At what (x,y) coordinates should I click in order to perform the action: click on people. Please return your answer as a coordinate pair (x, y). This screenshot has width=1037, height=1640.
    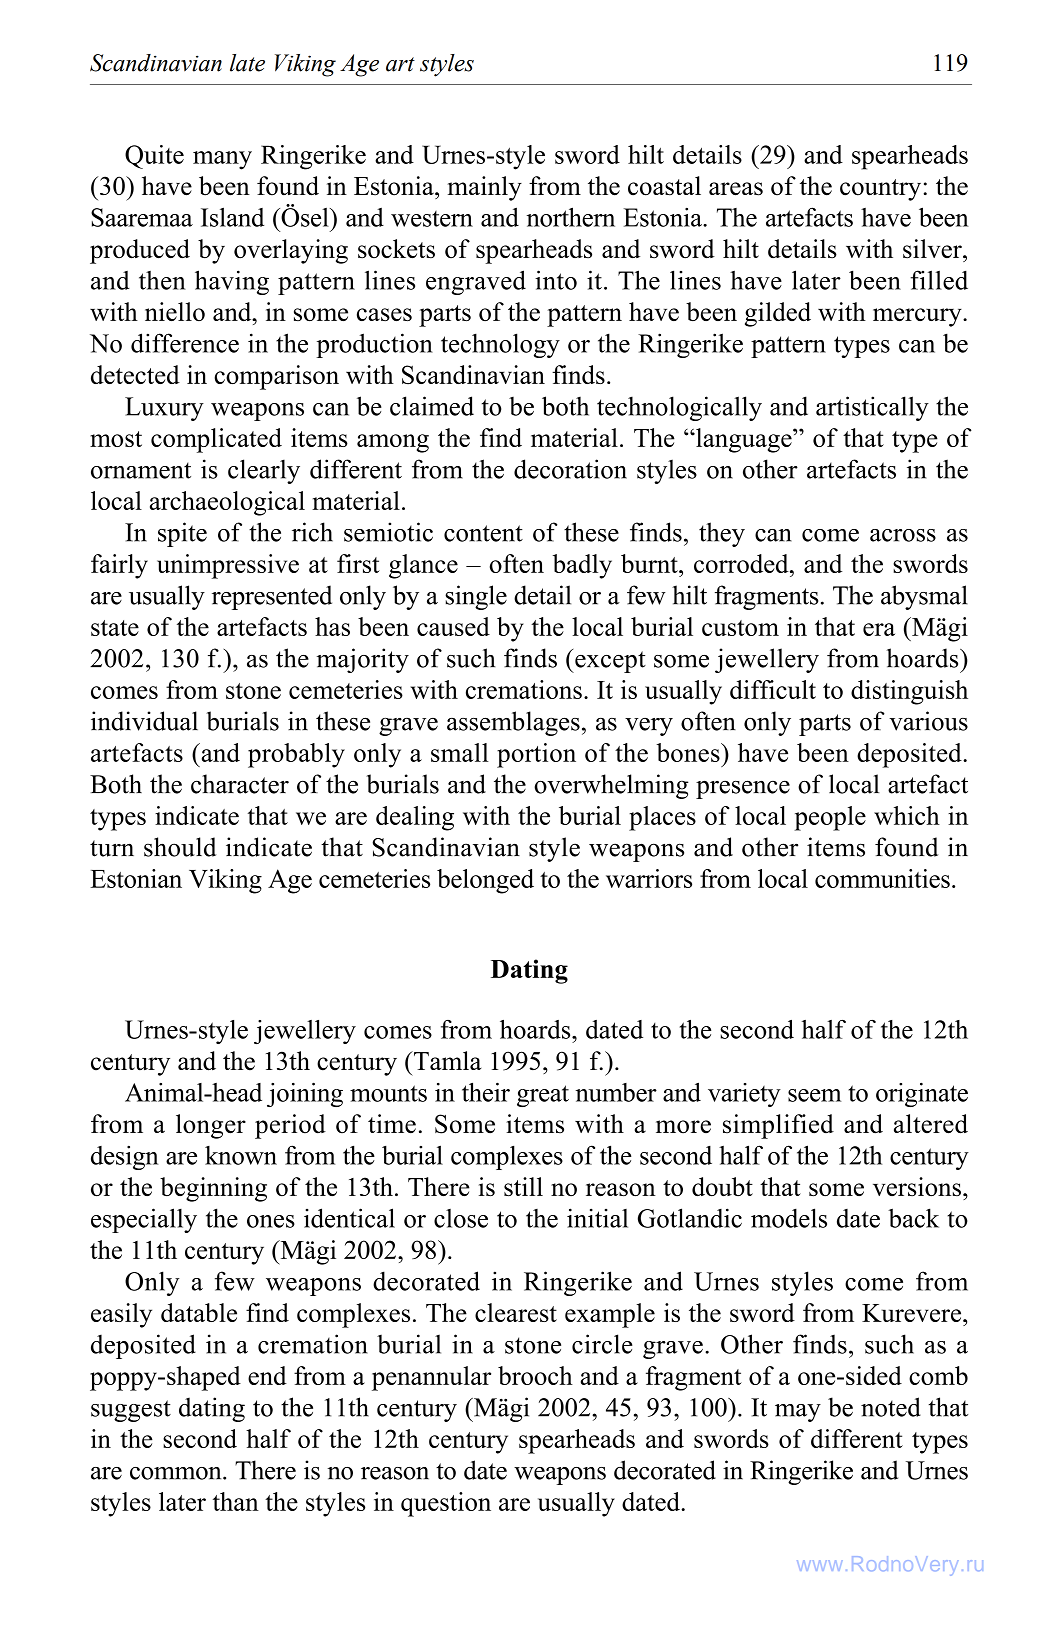
    Looking at the image, I should click on (830, 818).
